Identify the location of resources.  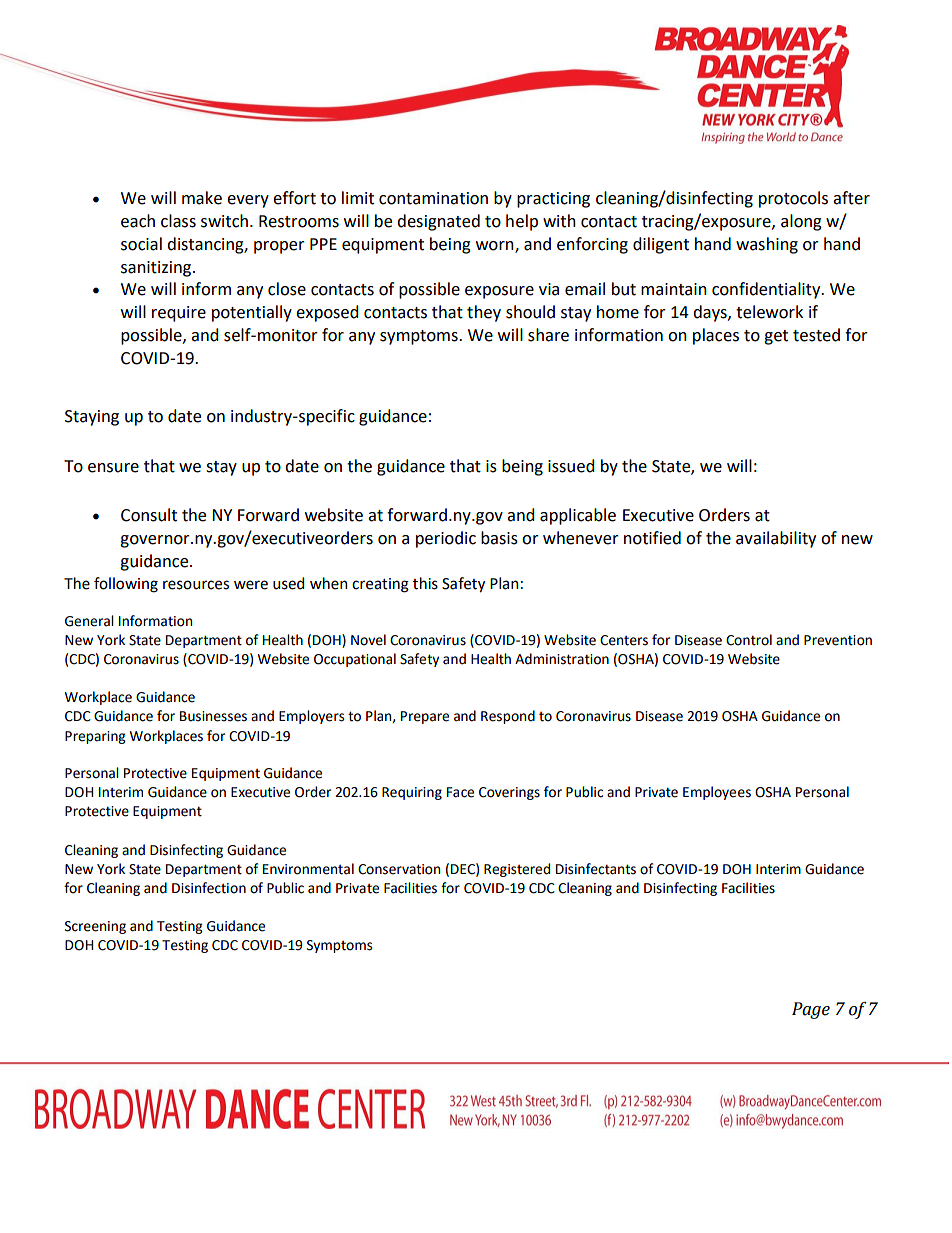
(196, 585).
